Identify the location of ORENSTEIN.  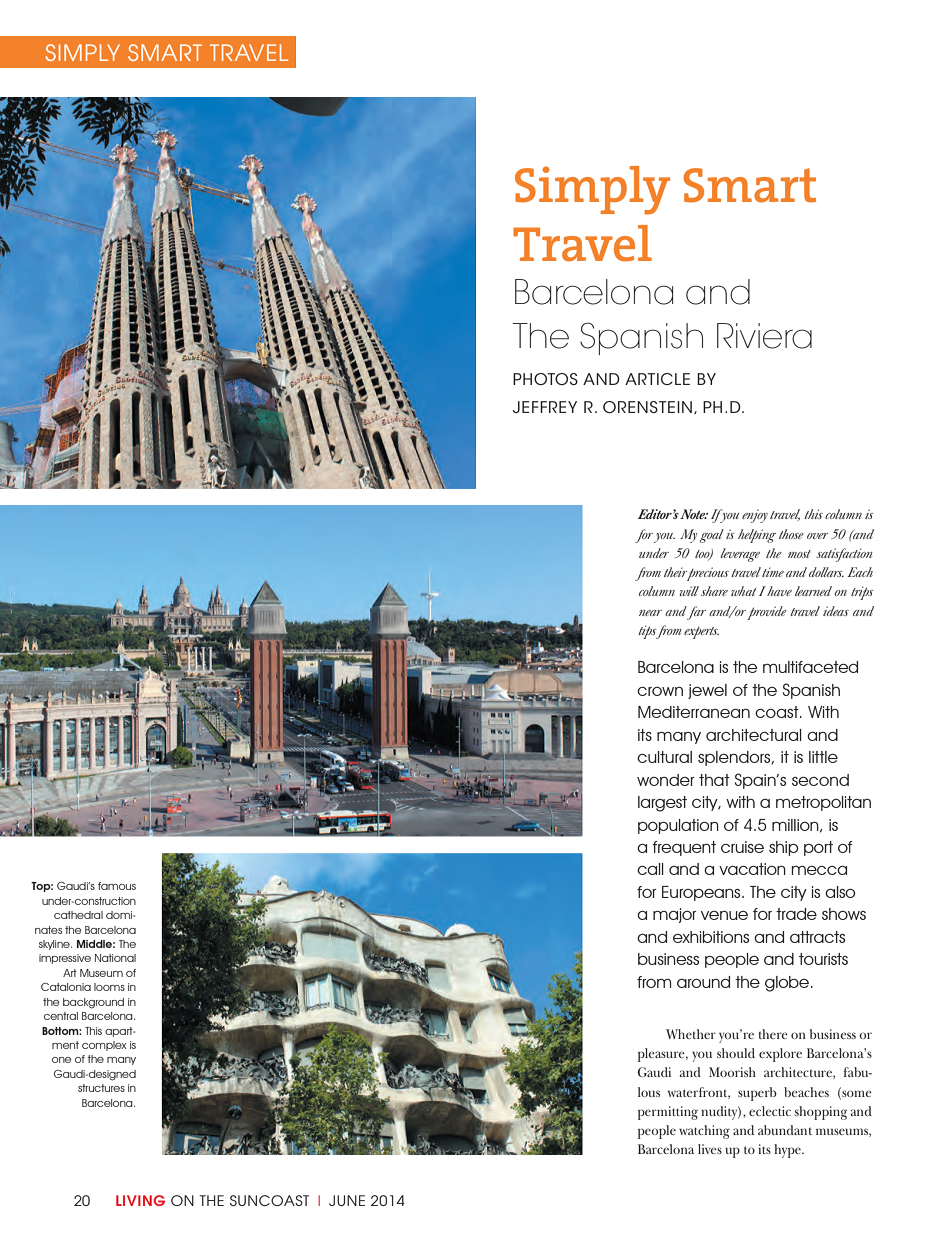
(647, 407).
